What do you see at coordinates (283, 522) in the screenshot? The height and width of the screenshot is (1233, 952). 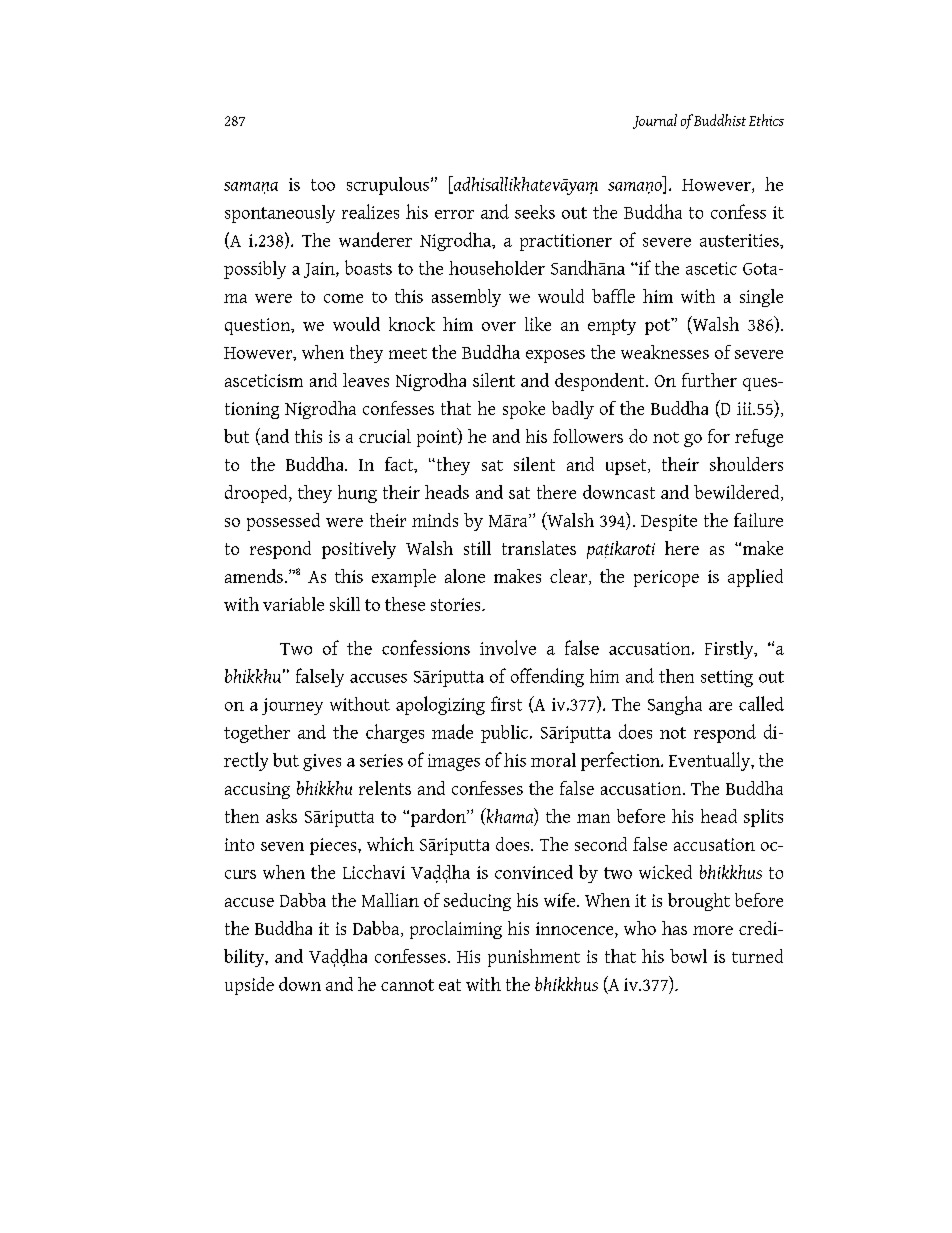 I see `possessed` at bounding box center [283, 522].
